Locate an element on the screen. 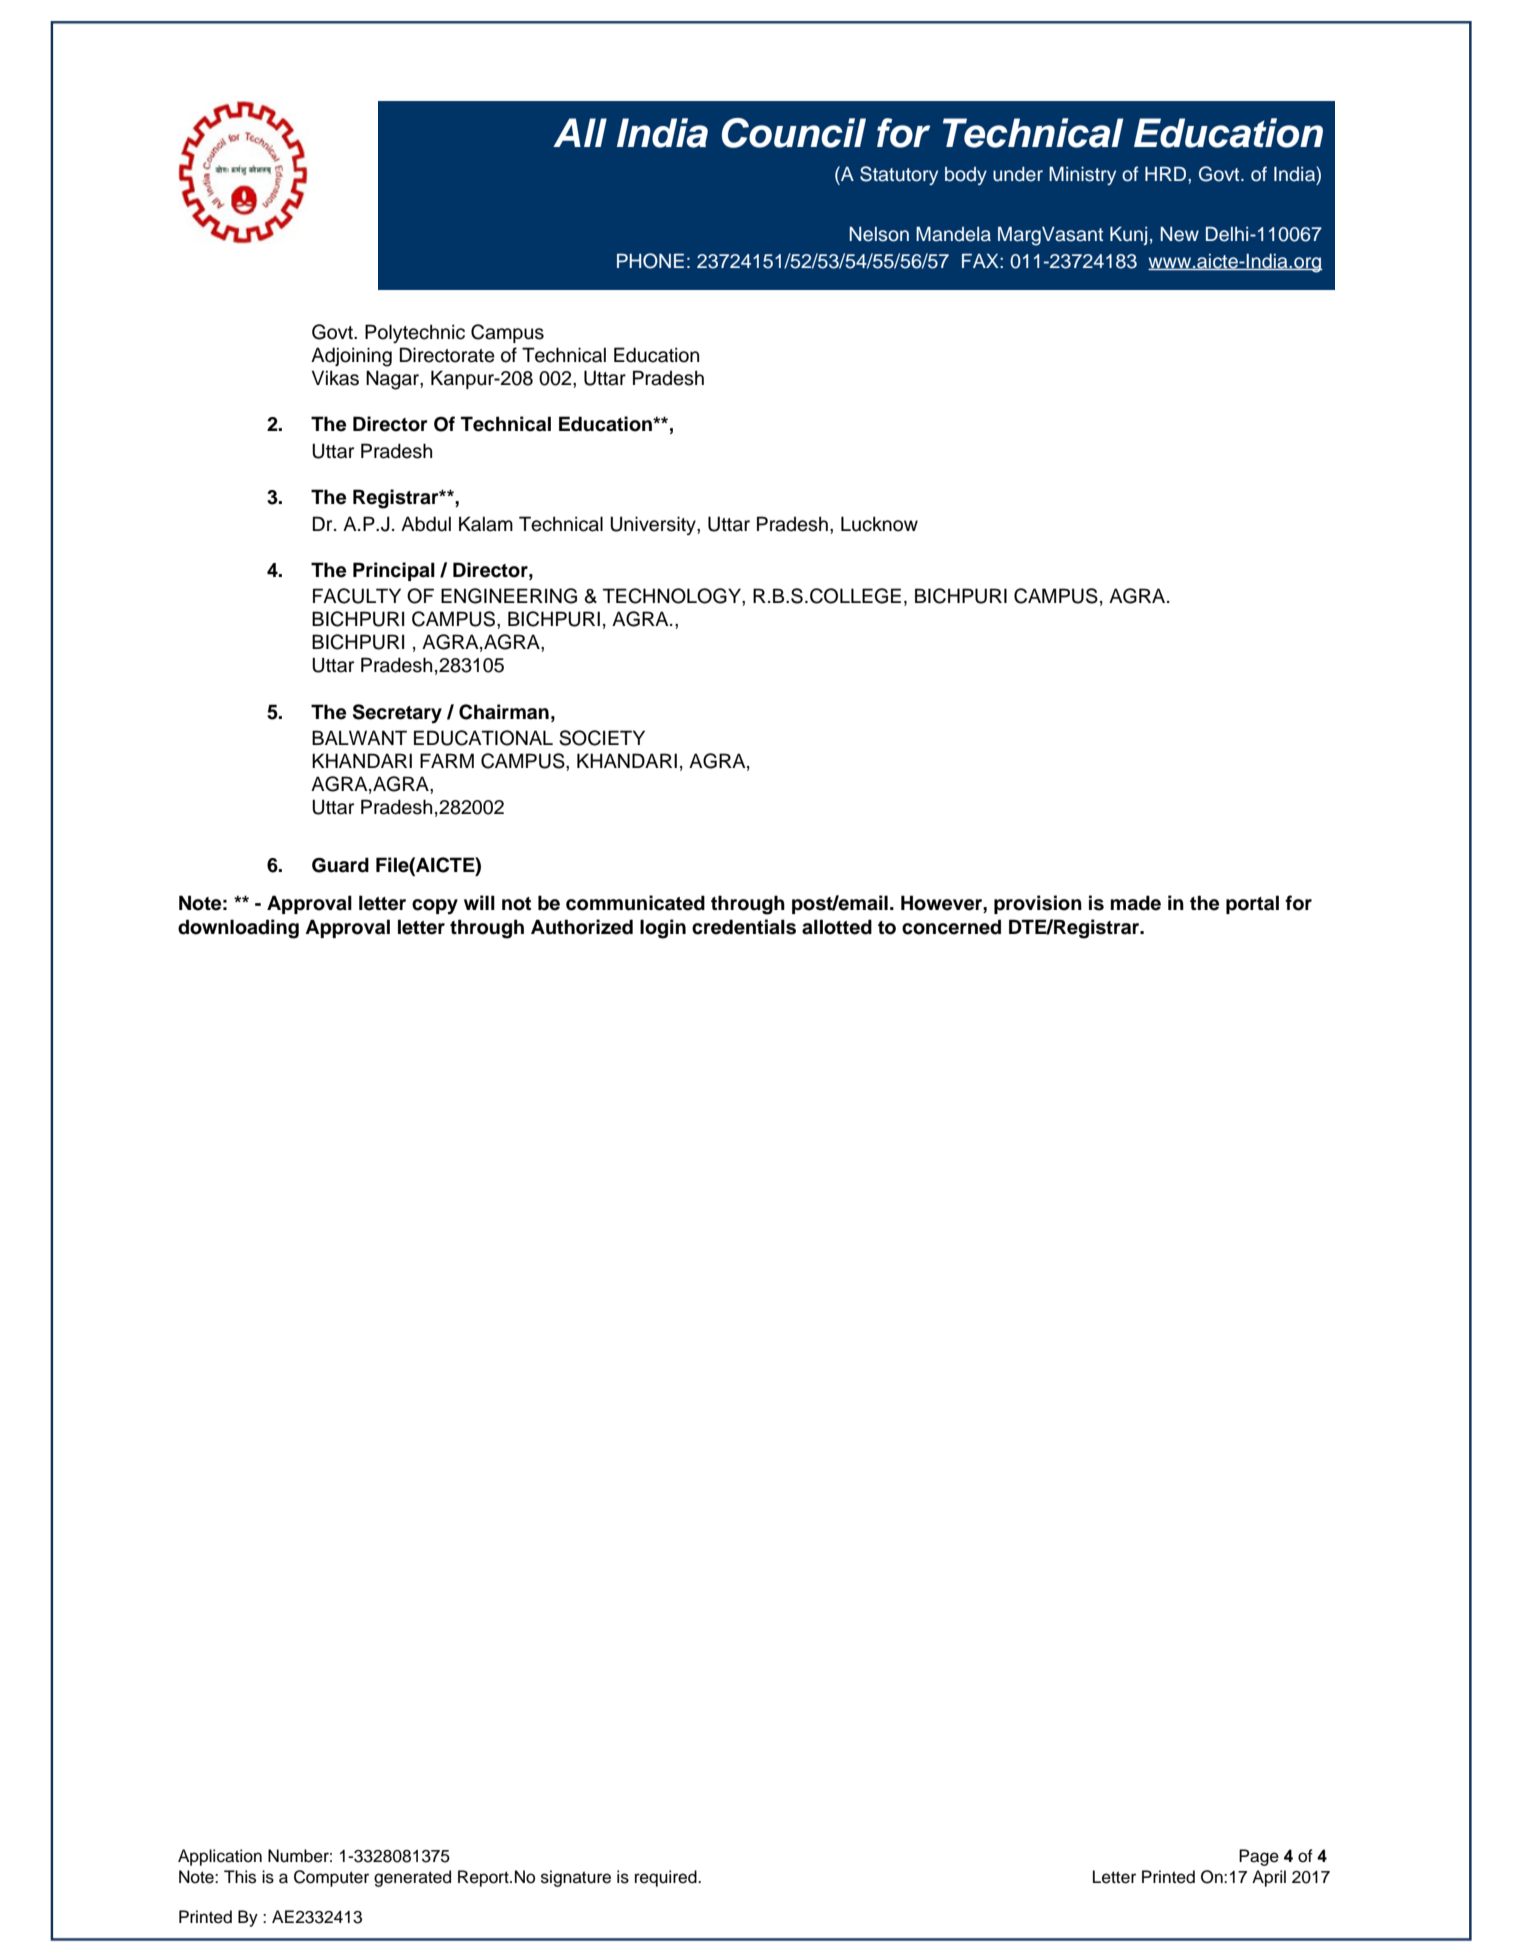  downloading is located at coordinates (238, 929).
